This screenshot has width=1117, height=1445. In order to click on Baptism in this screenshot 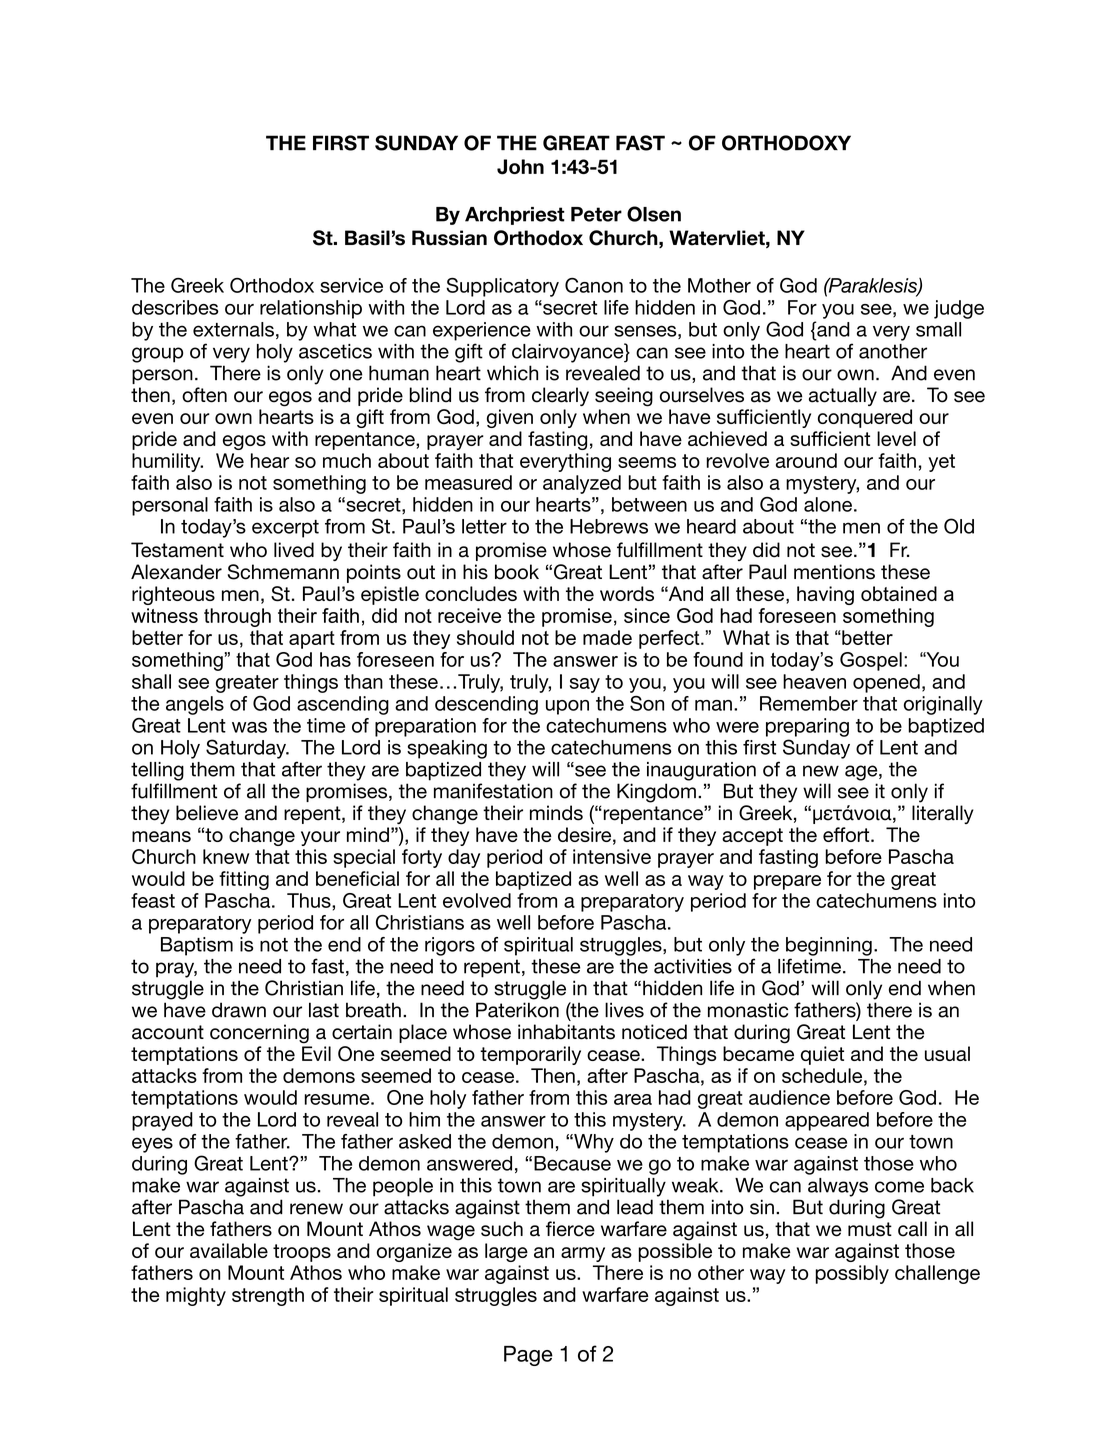, I will do `click(197, 946)`.
